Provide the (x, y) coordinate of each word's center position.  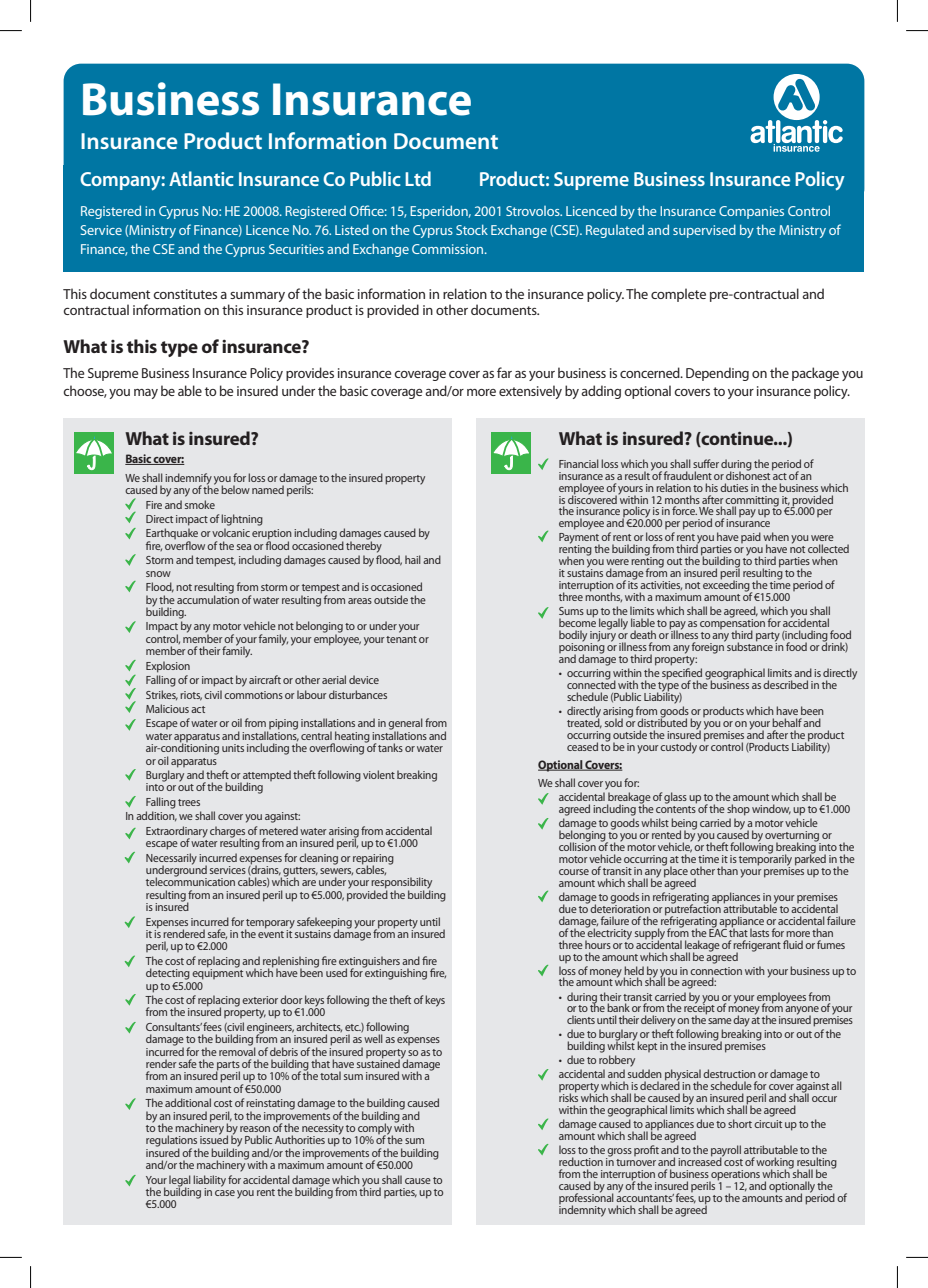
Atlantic (201, 178)
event (271, 933)
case (225, 1193)
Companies (751, 212)
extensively (530, 392)
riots (191, 696)
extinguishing (395, 973)
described (785, 684)
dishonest (748, 474)
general (405, 725)
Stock (472, 229)
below (235, 489)
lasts (759, 932)
